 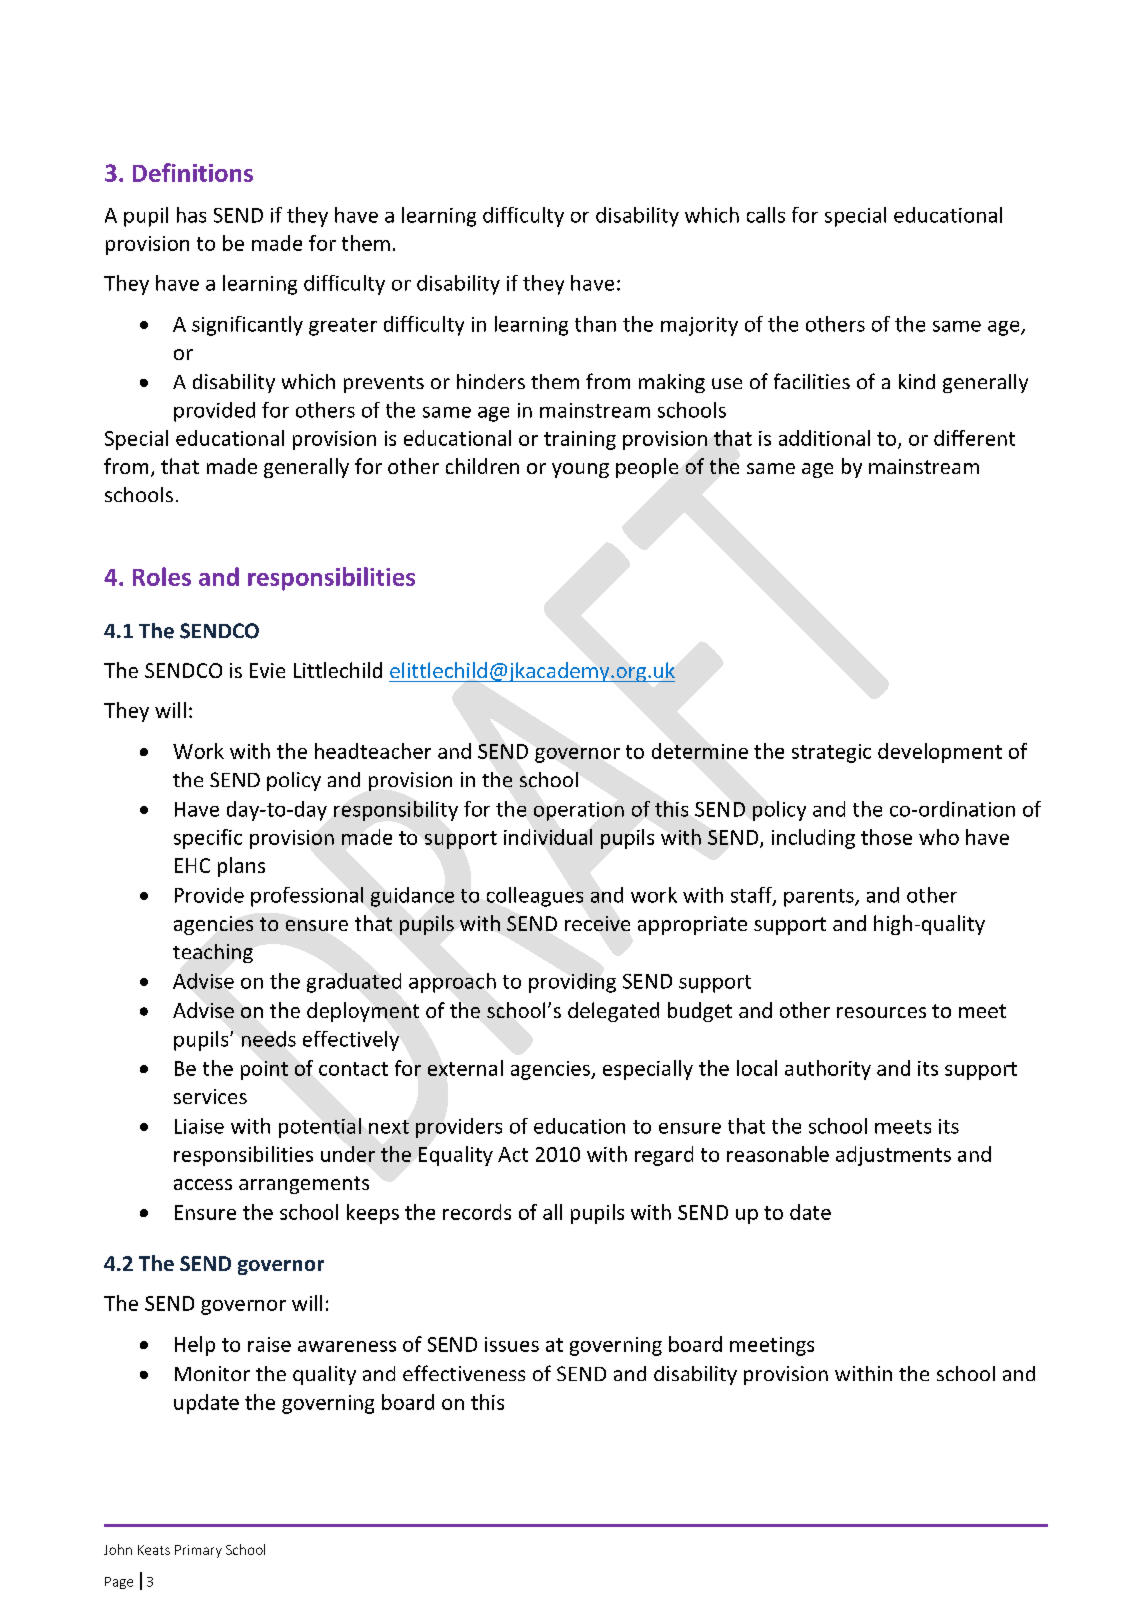 What do you see at coordinates (766, 215) in the image?
I see `calls` at bounding box center [766, 215].
